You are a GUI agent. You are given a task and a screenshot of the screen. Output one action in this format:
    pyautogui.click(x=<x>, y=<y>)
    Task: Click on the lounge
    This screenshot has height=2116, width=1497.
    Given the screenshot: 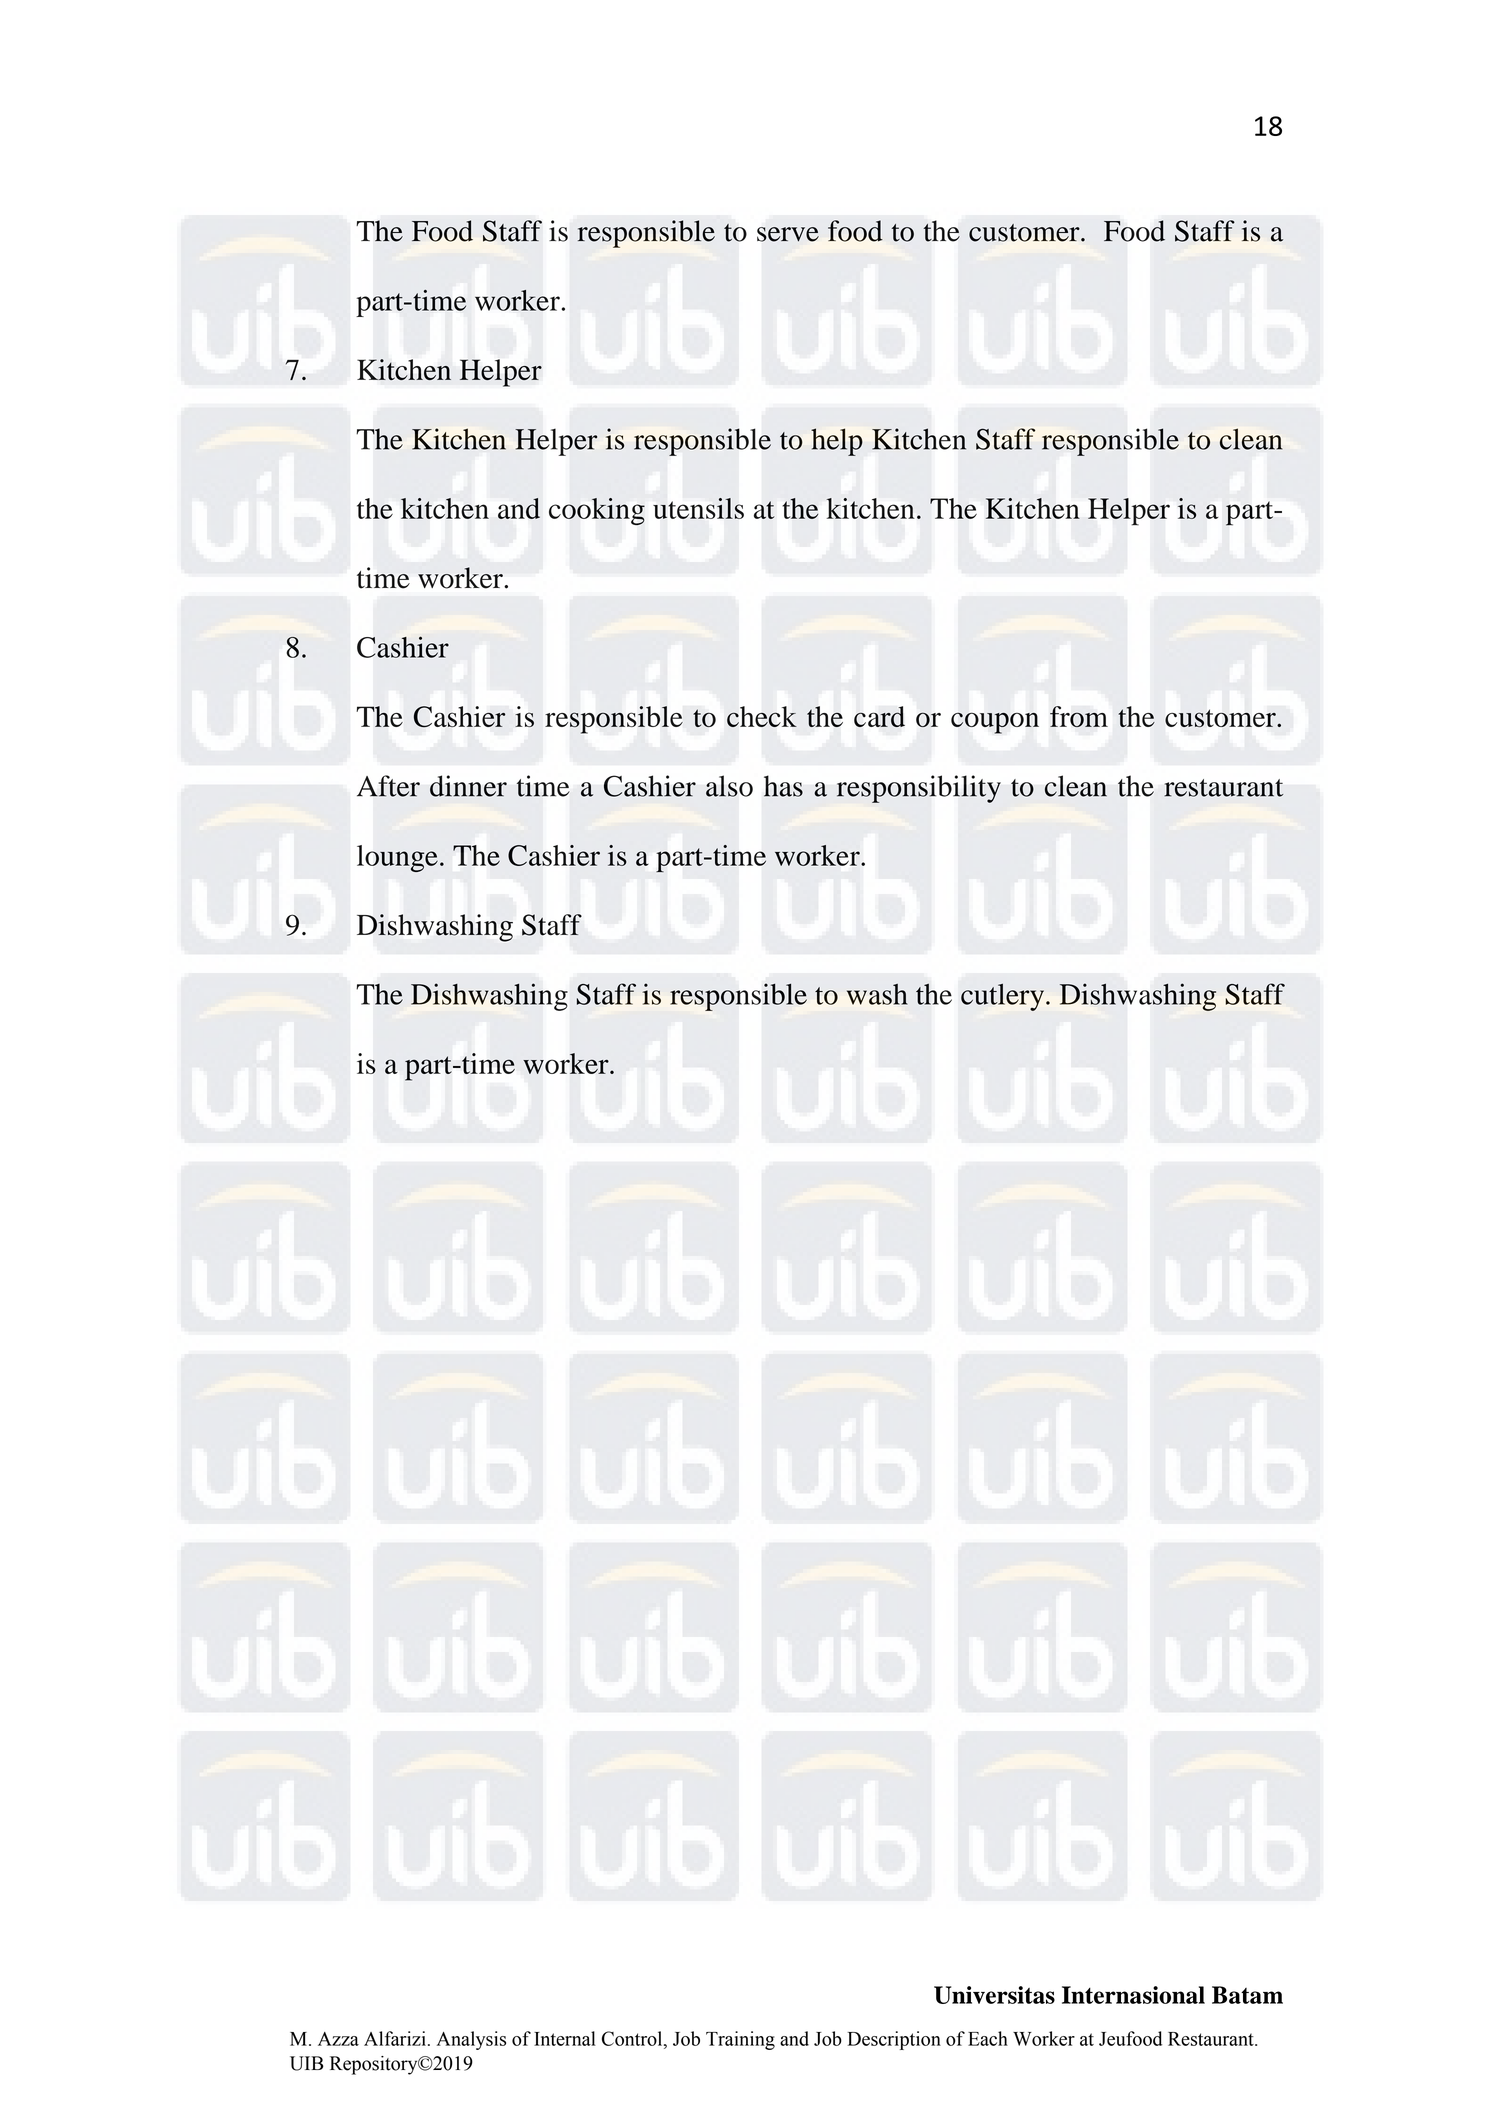 What is the action you would take?
    pyautogui.click(x=397, y=858)
